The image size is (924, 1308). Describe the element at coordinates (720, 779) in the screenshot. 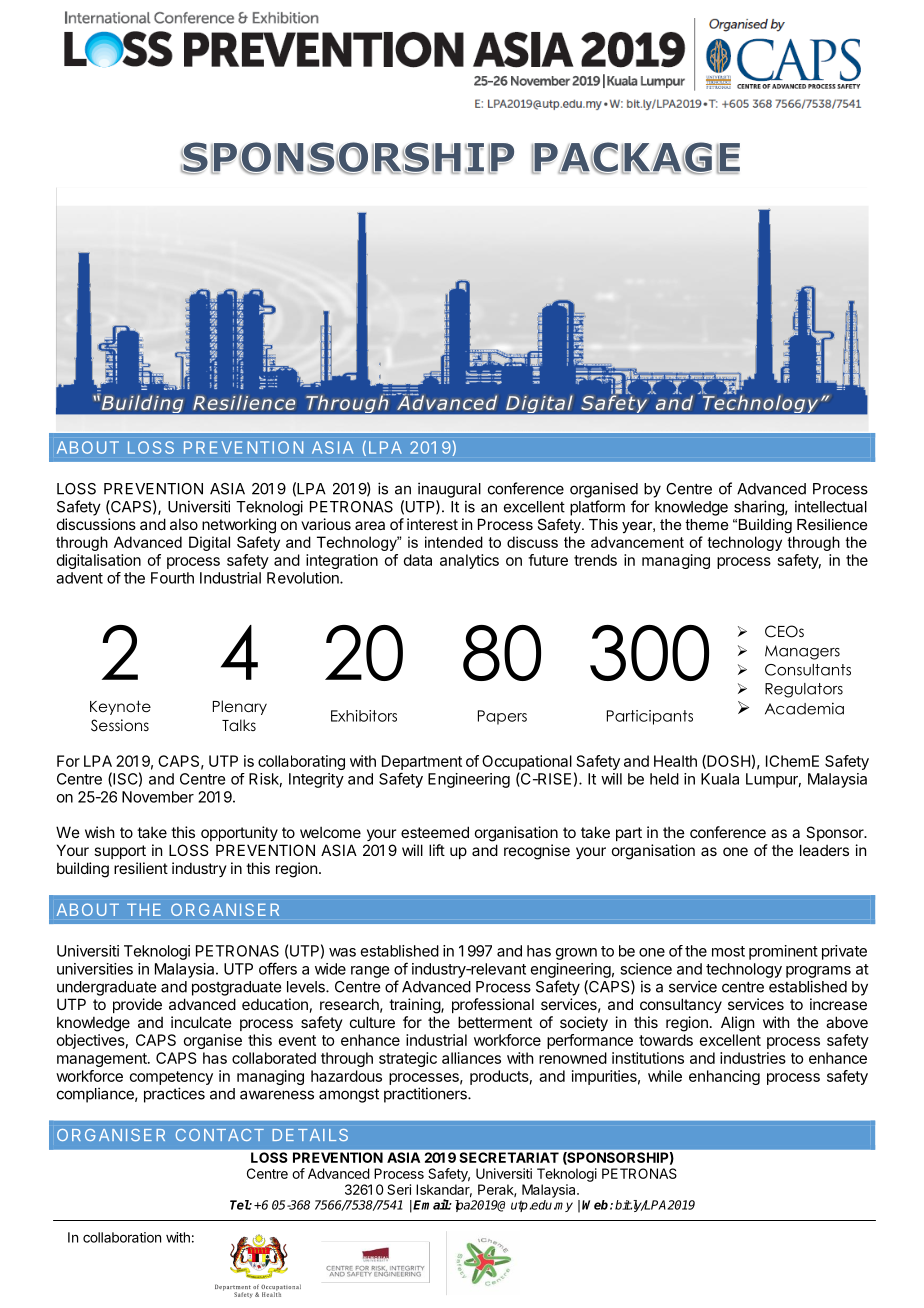

I see `Kuala` at that location.
